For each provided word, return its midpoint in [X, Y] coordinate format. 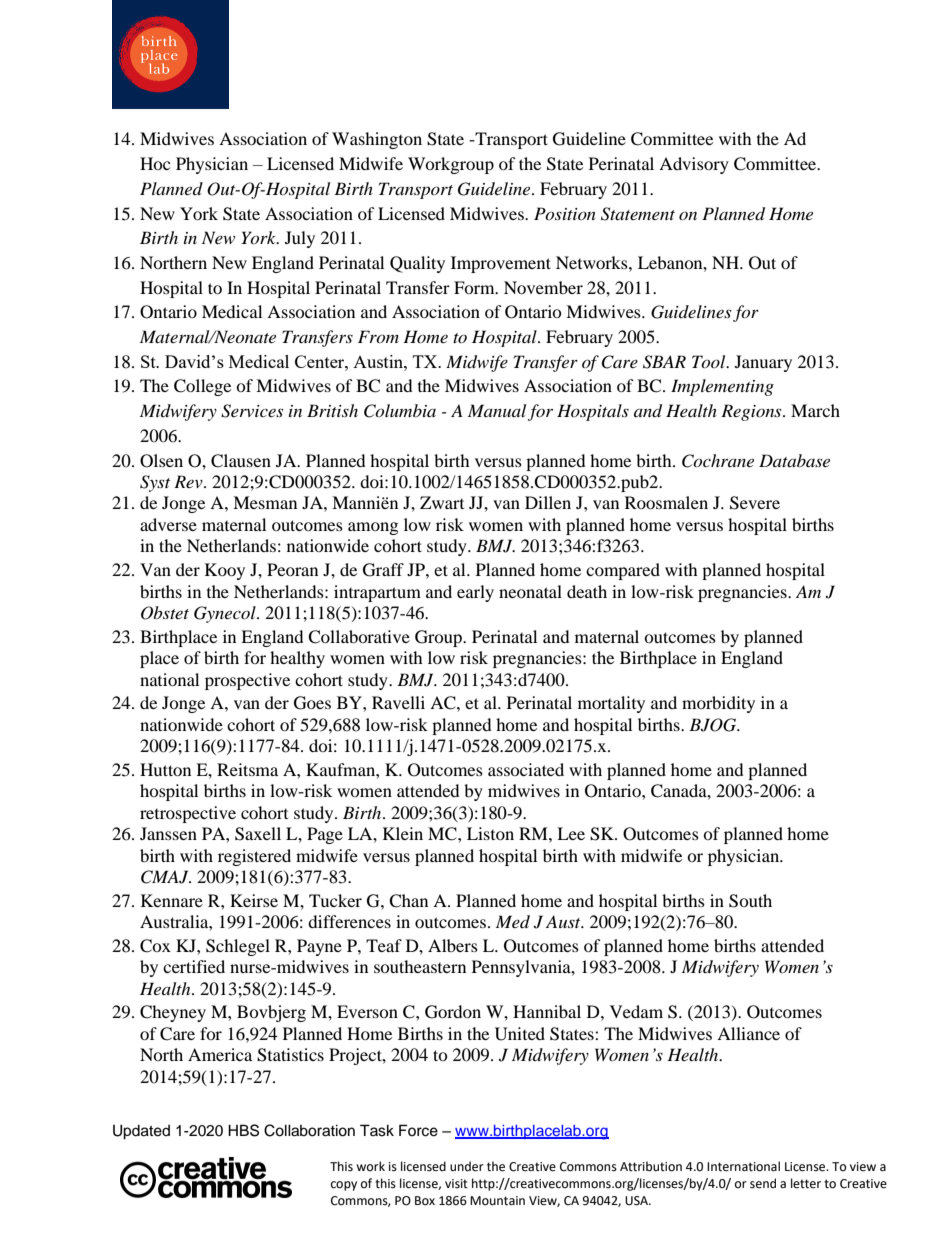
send [763, 1183]
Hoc [155, 163]
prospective [247, 681]
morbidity [718, 704]
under [467, 1166]
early [475, 593]
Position [565, 213]
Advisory [694, 165]
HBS [243, 1130]
